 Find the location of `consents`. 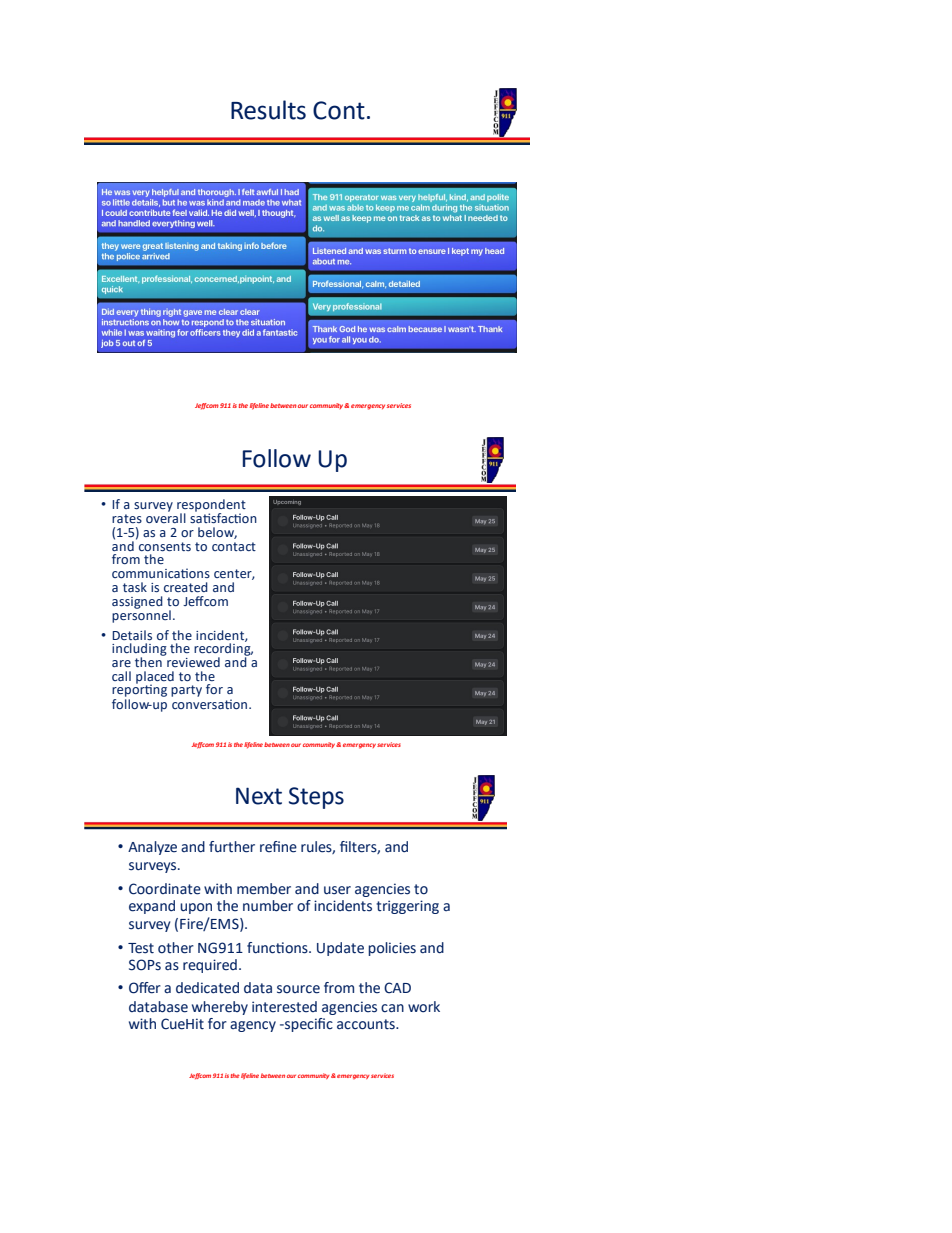

consents is located at coordinates (165, 546).
